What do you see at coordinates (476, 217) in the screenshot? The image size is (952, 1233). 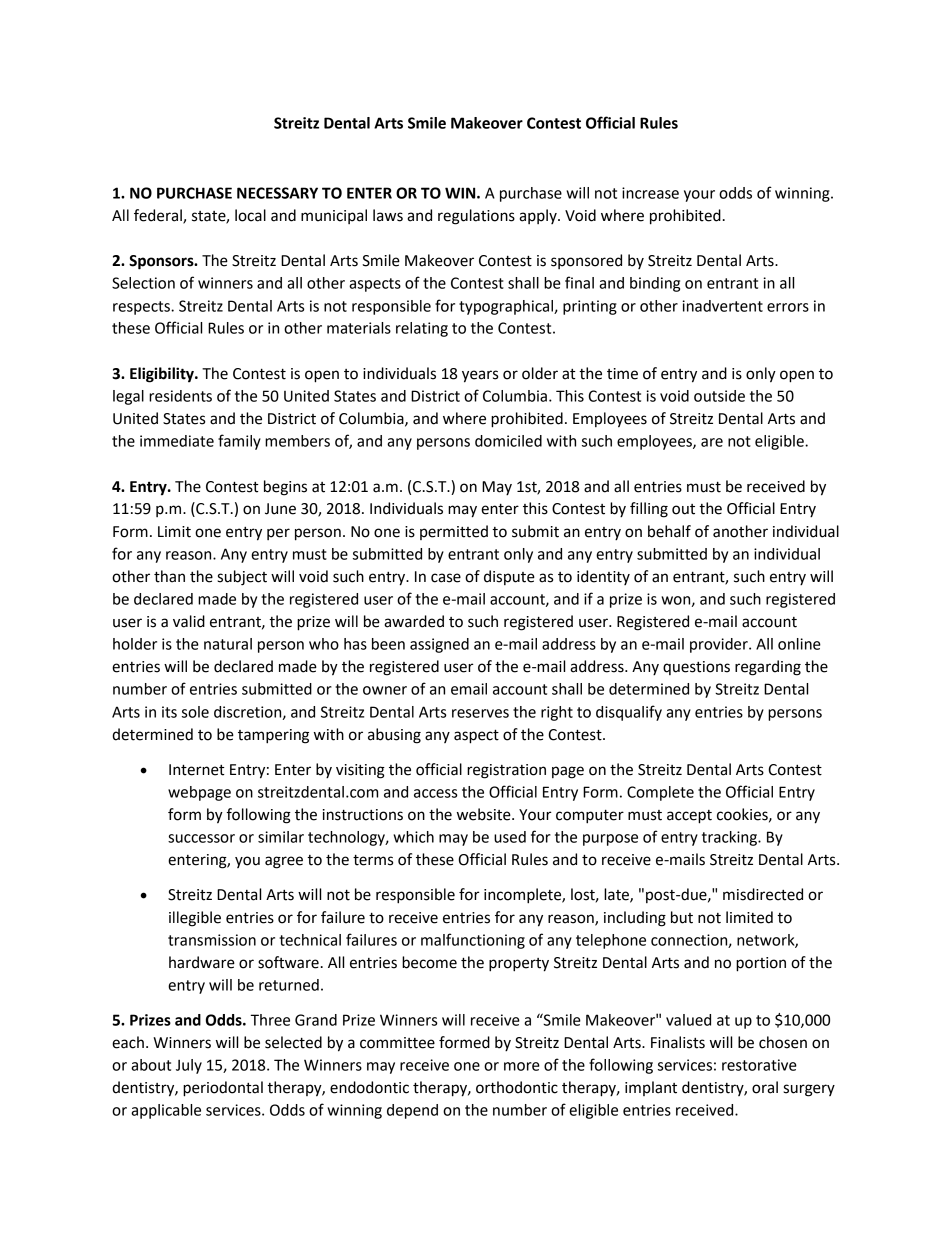 I see `regulations` at bounding box center [476, 217].
